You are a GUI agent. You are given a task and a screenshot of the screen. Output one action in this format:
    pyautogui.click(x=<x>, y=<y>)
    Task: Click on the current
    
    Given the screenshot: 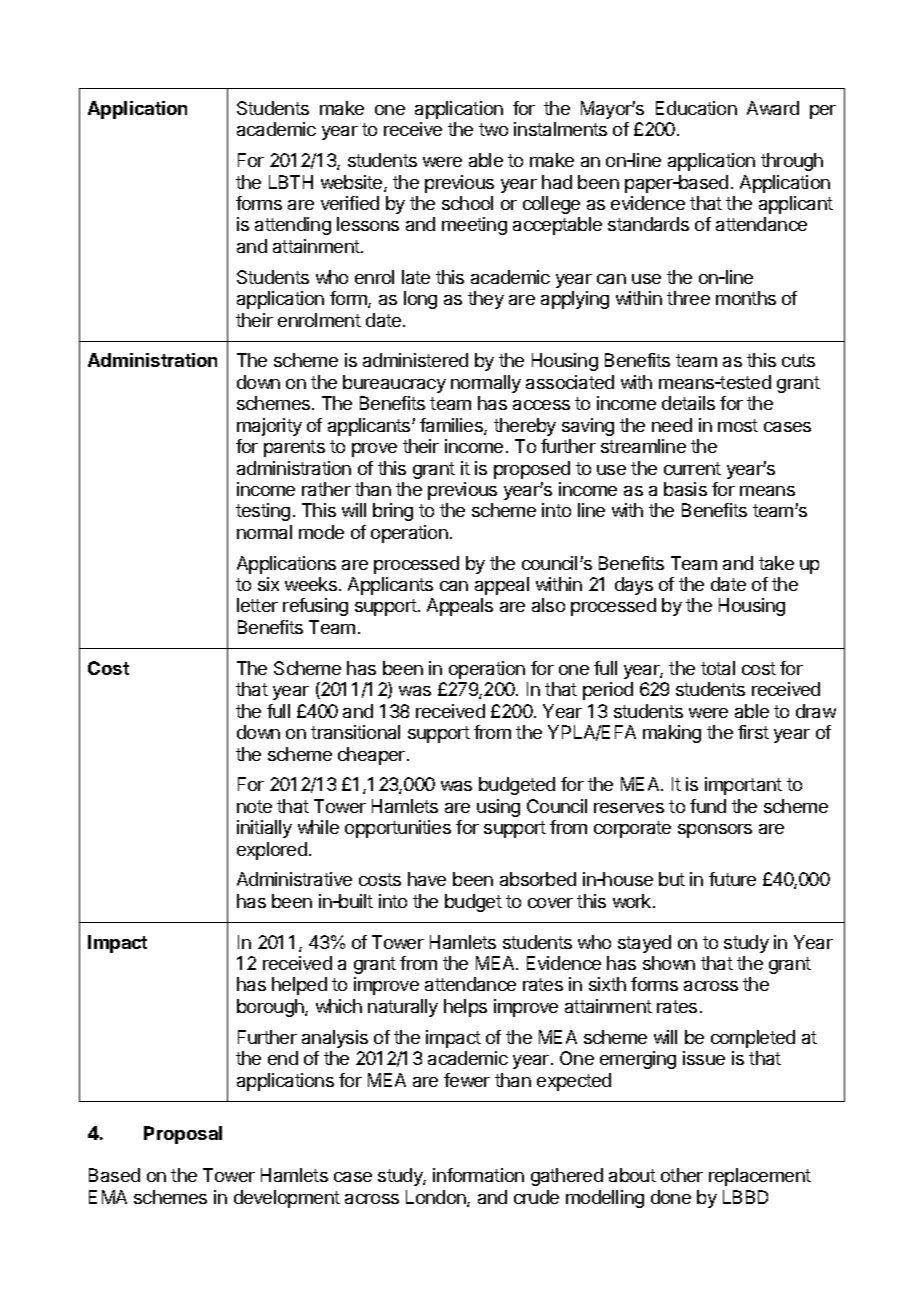 What is the action you would take?
    pyautogui.click(x=692, y=468)
